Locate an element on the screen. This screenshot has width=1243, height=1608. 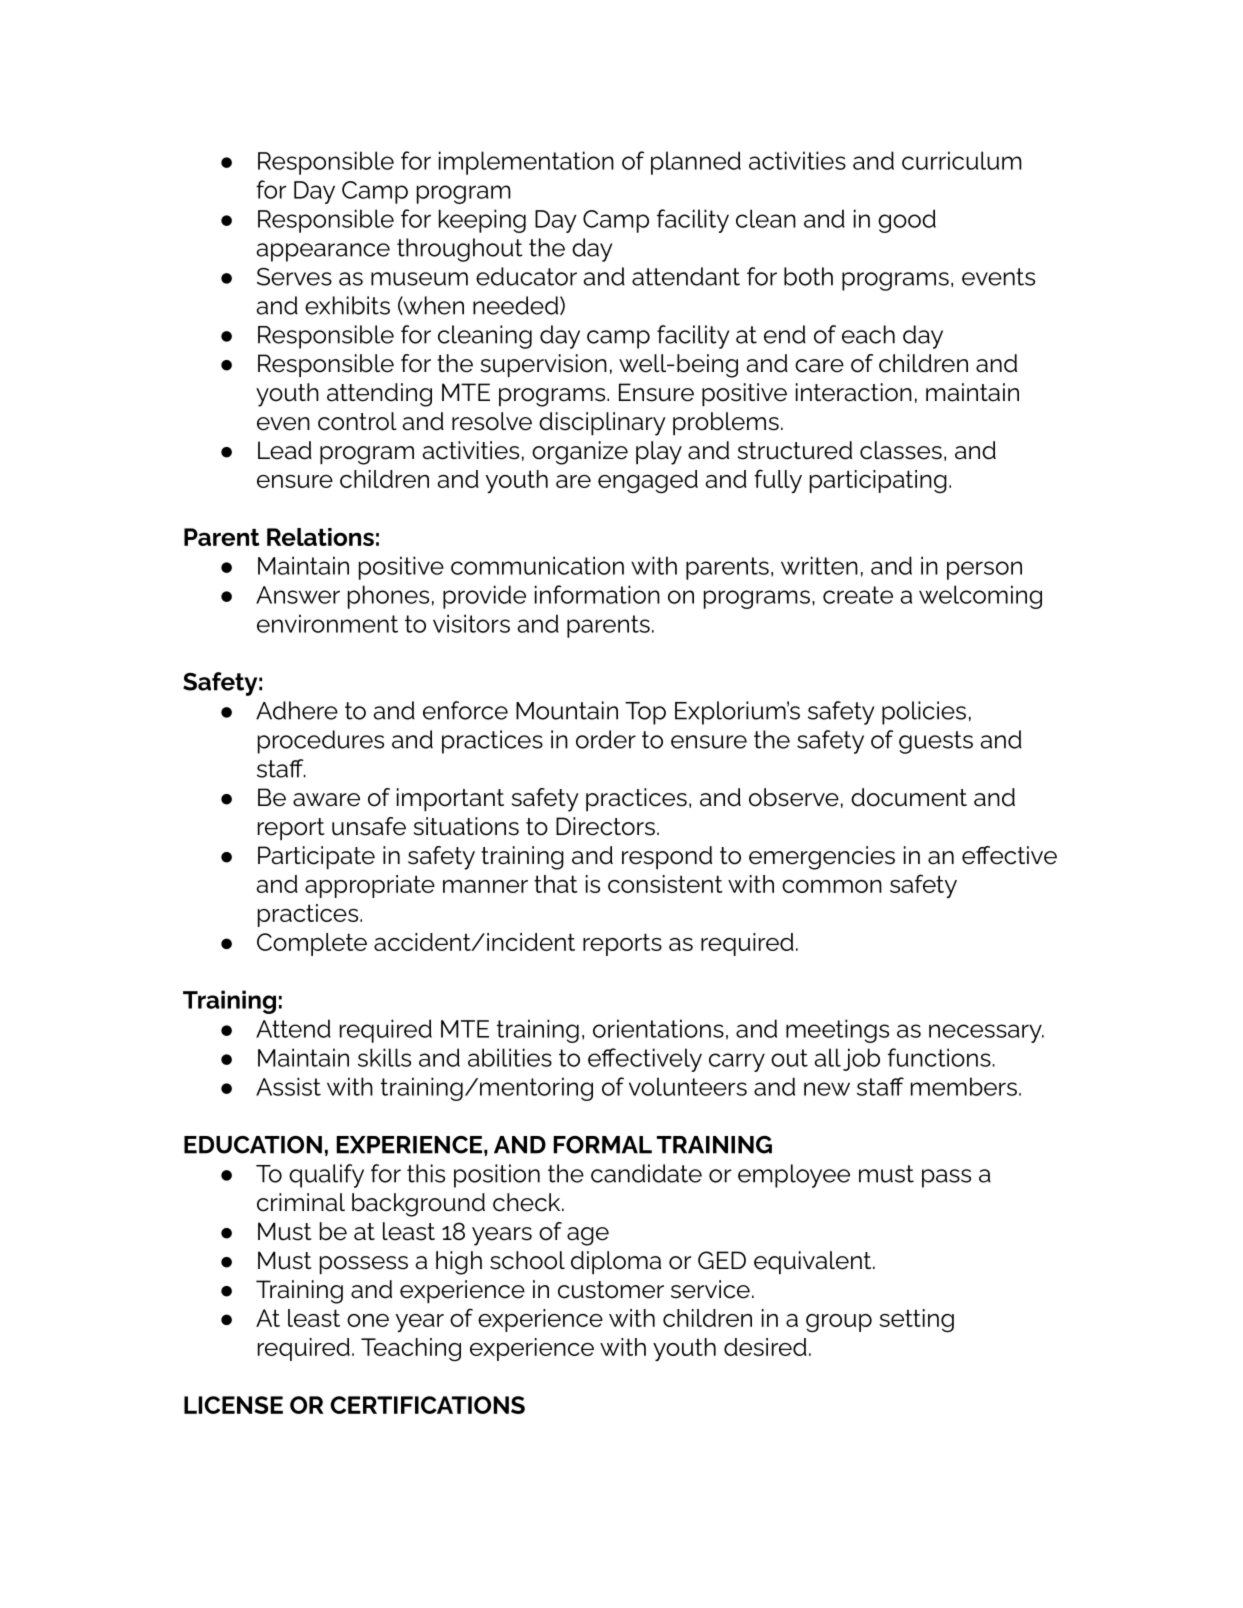
good is located at coordinates (907, 221).
